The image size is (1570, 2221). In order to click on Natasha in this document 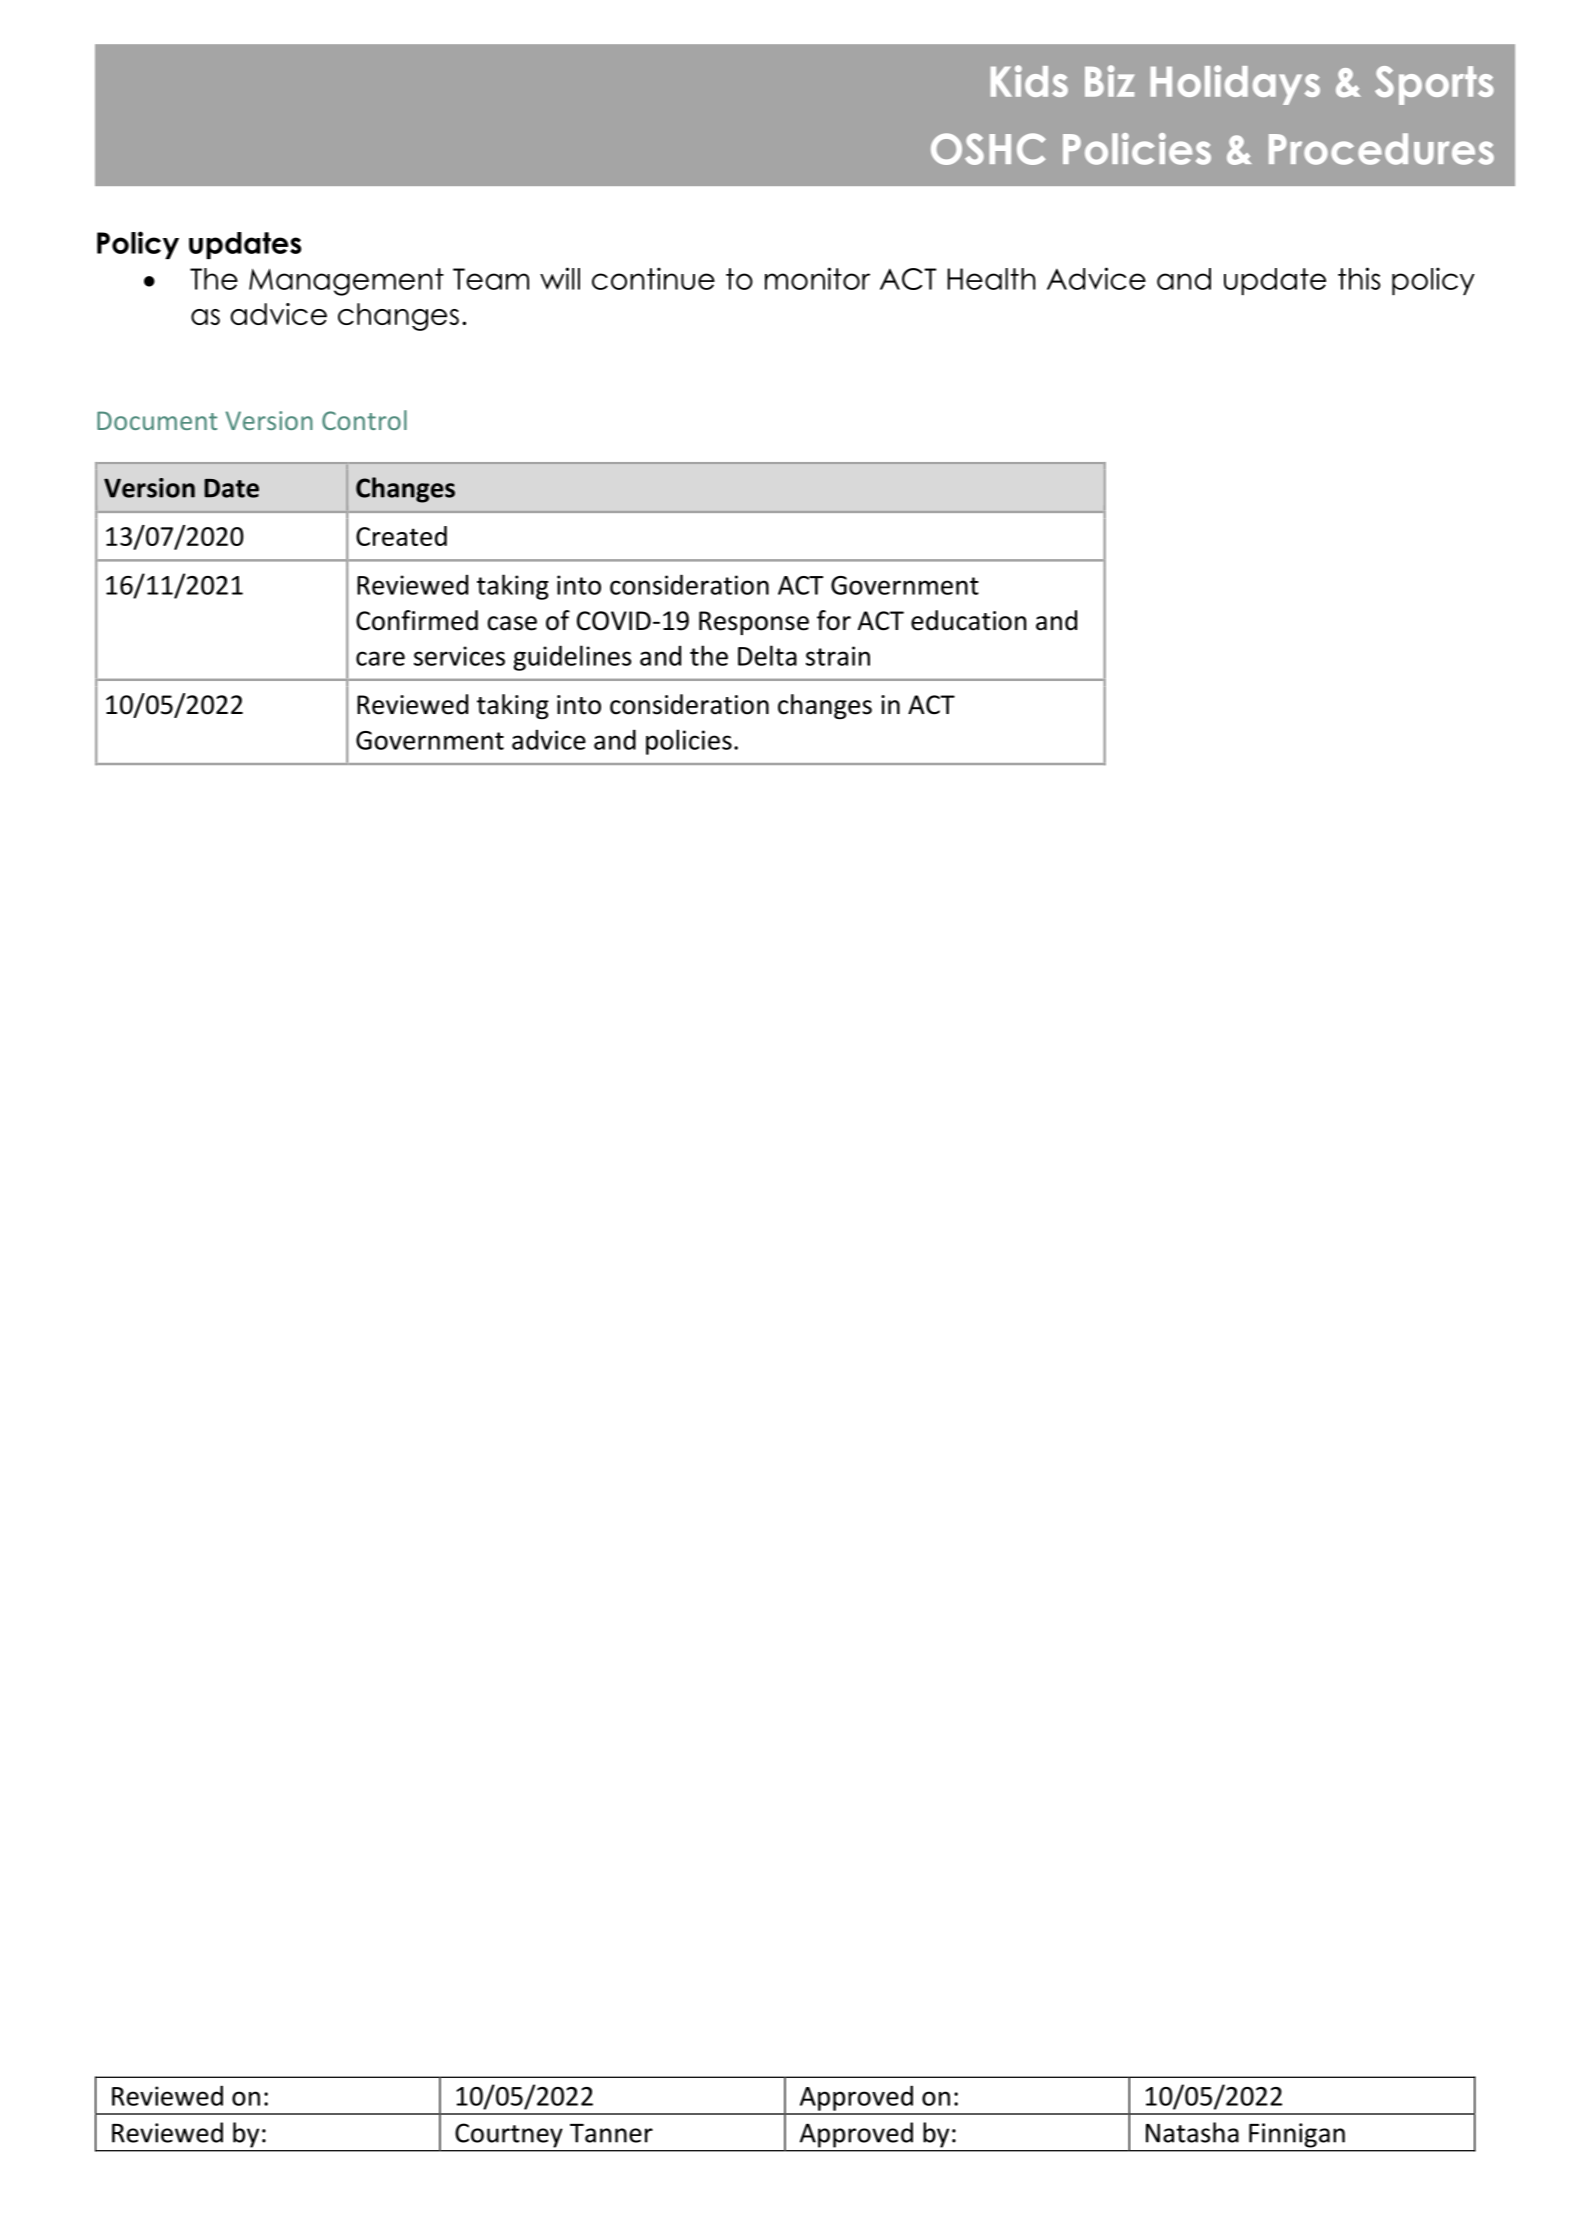, I will do `click(1192, 2132)`.
